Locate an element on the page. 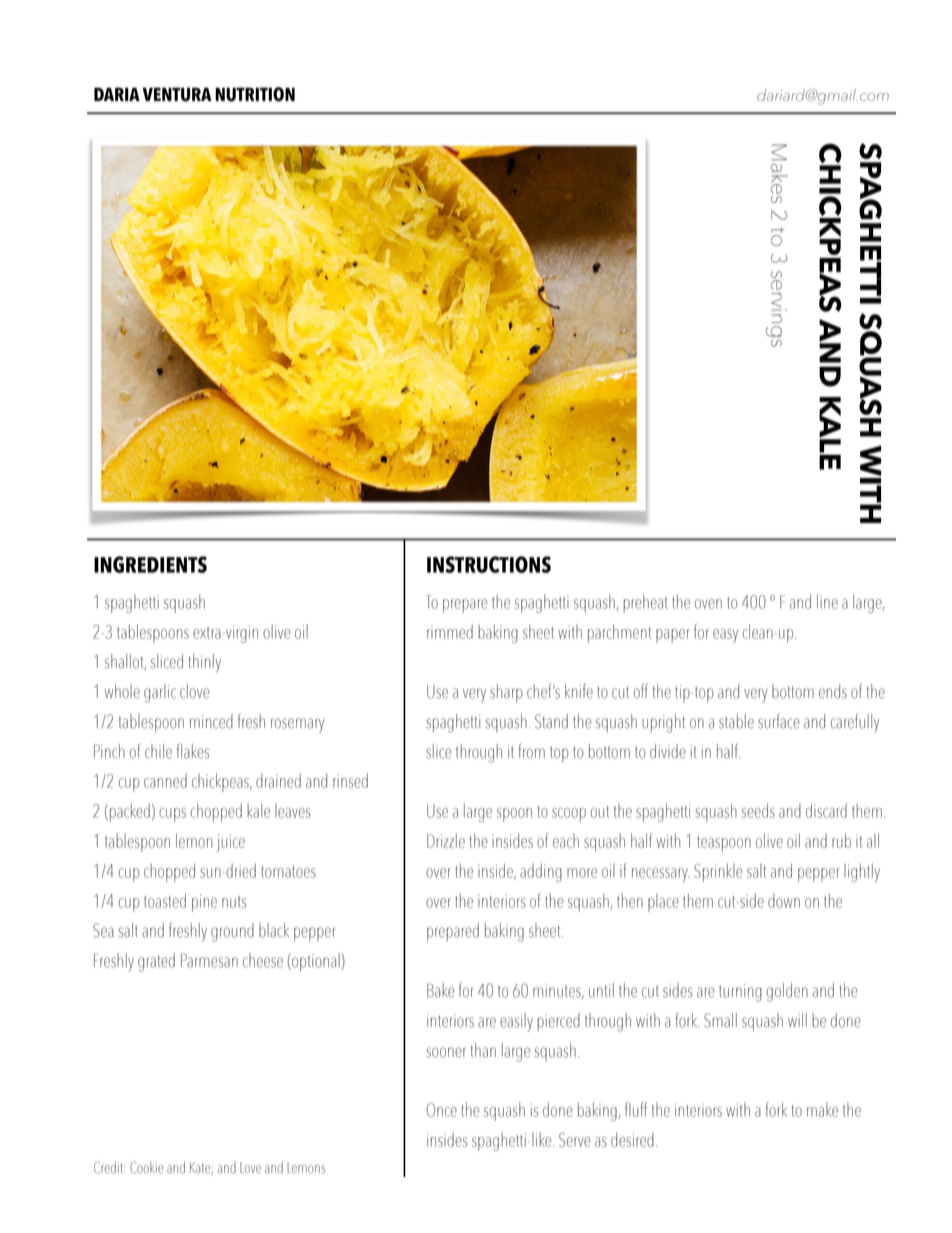 This image has height=1233, width=952. VENTURA is located at coordinates (177, 94).
